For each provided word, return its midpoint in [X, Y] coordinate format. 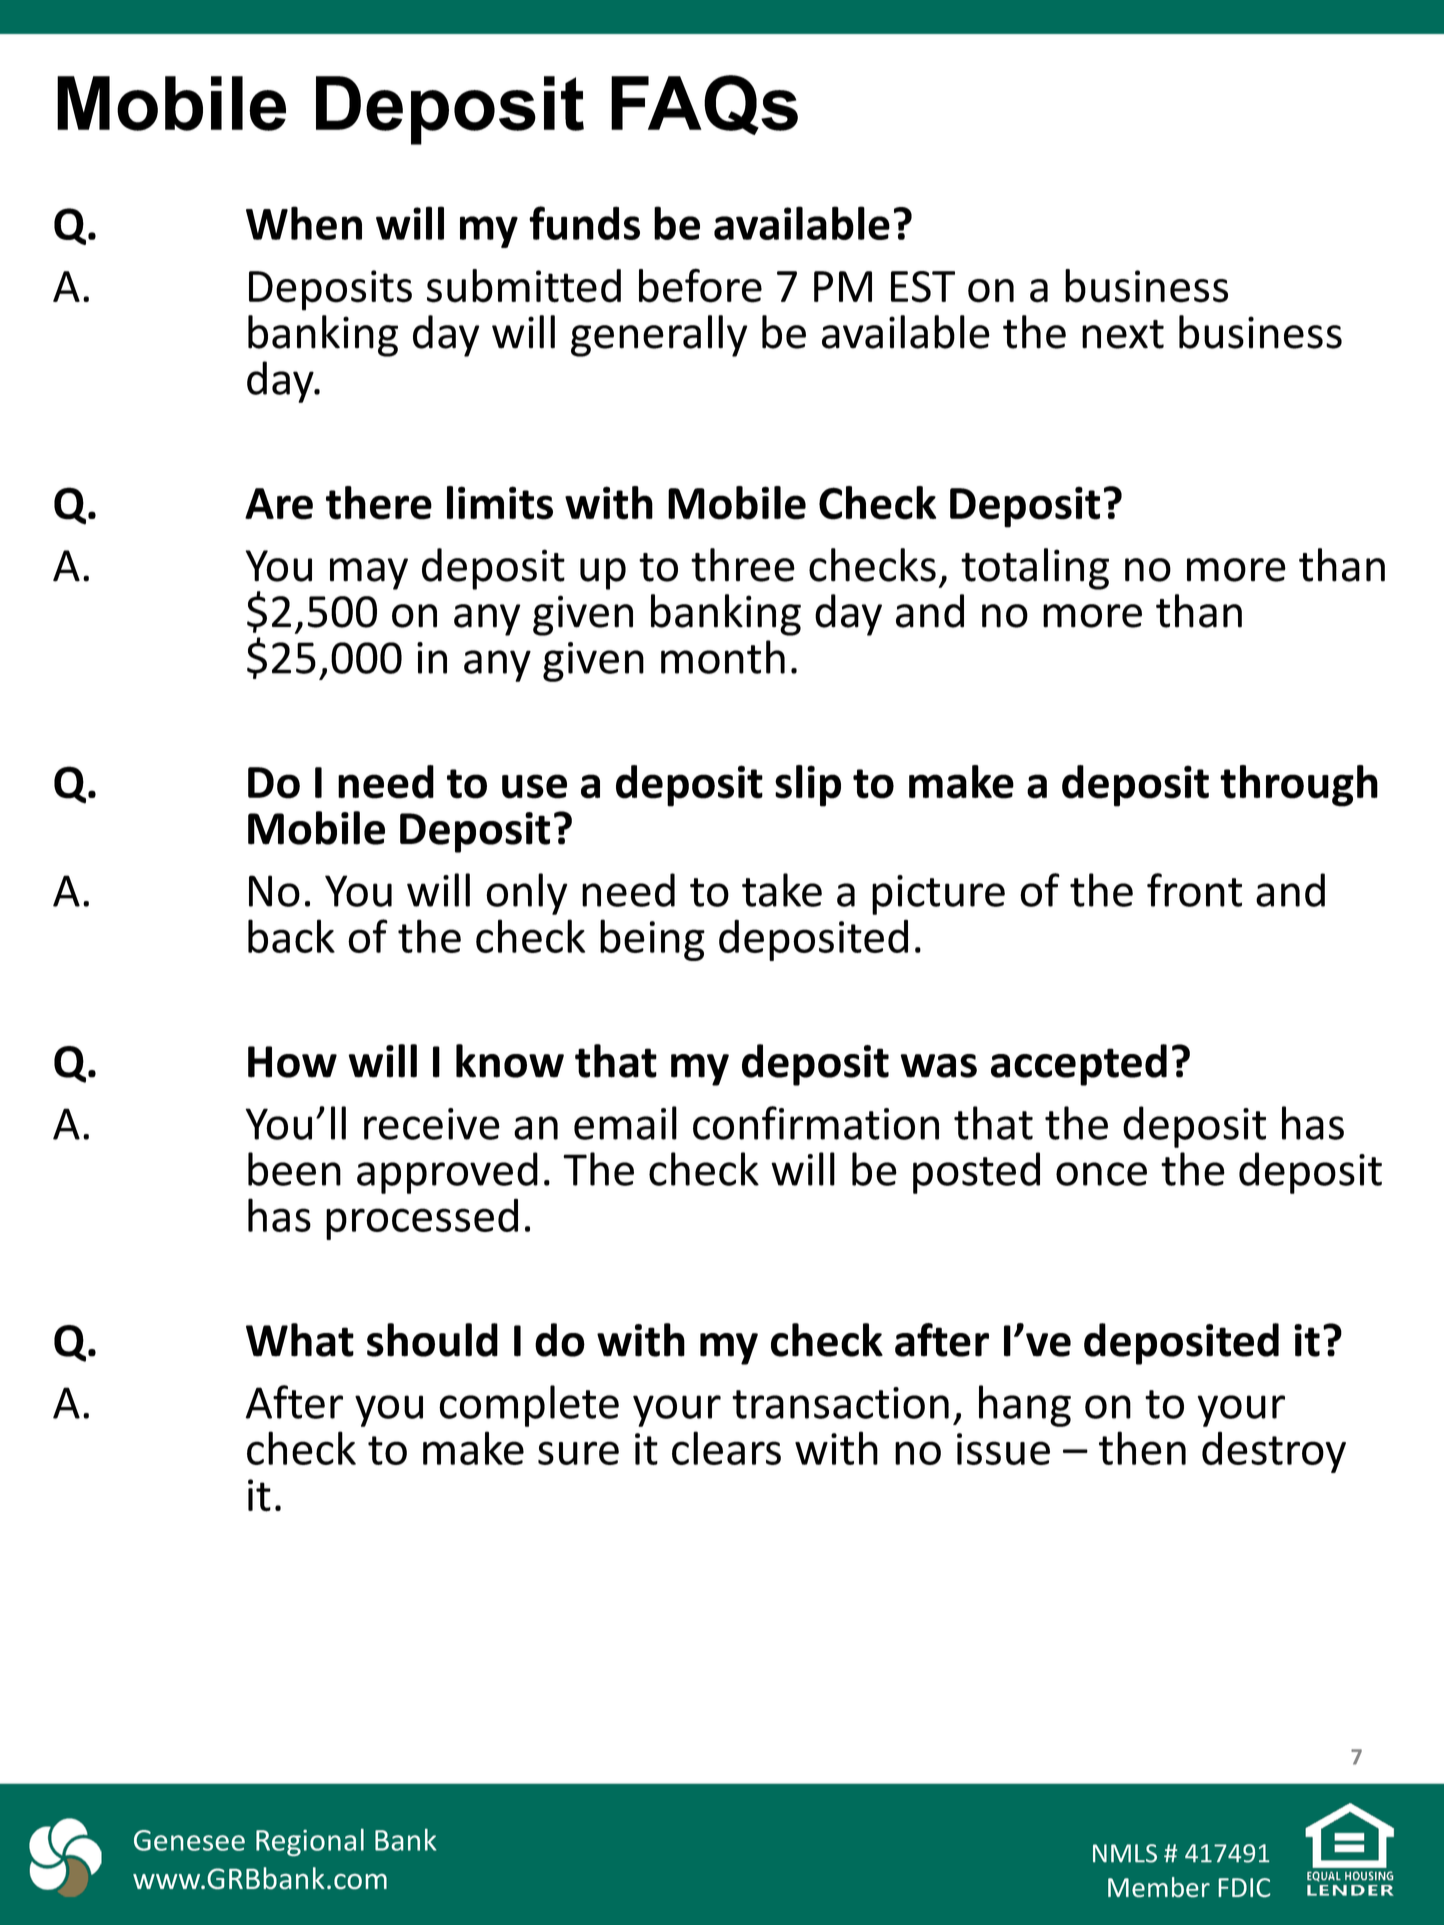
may [369, 574]
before [700, 285]
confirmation [816, 1123]
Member [1159, 1887]
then [1142, 1448]
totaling [1035, 569]
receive [432, 1124]
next [1123, 334]
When [304, 223]
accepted [1079, 1065]
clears [726, 1448]
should [432, 1340]
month [723, 657]
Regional [310, 1842]
